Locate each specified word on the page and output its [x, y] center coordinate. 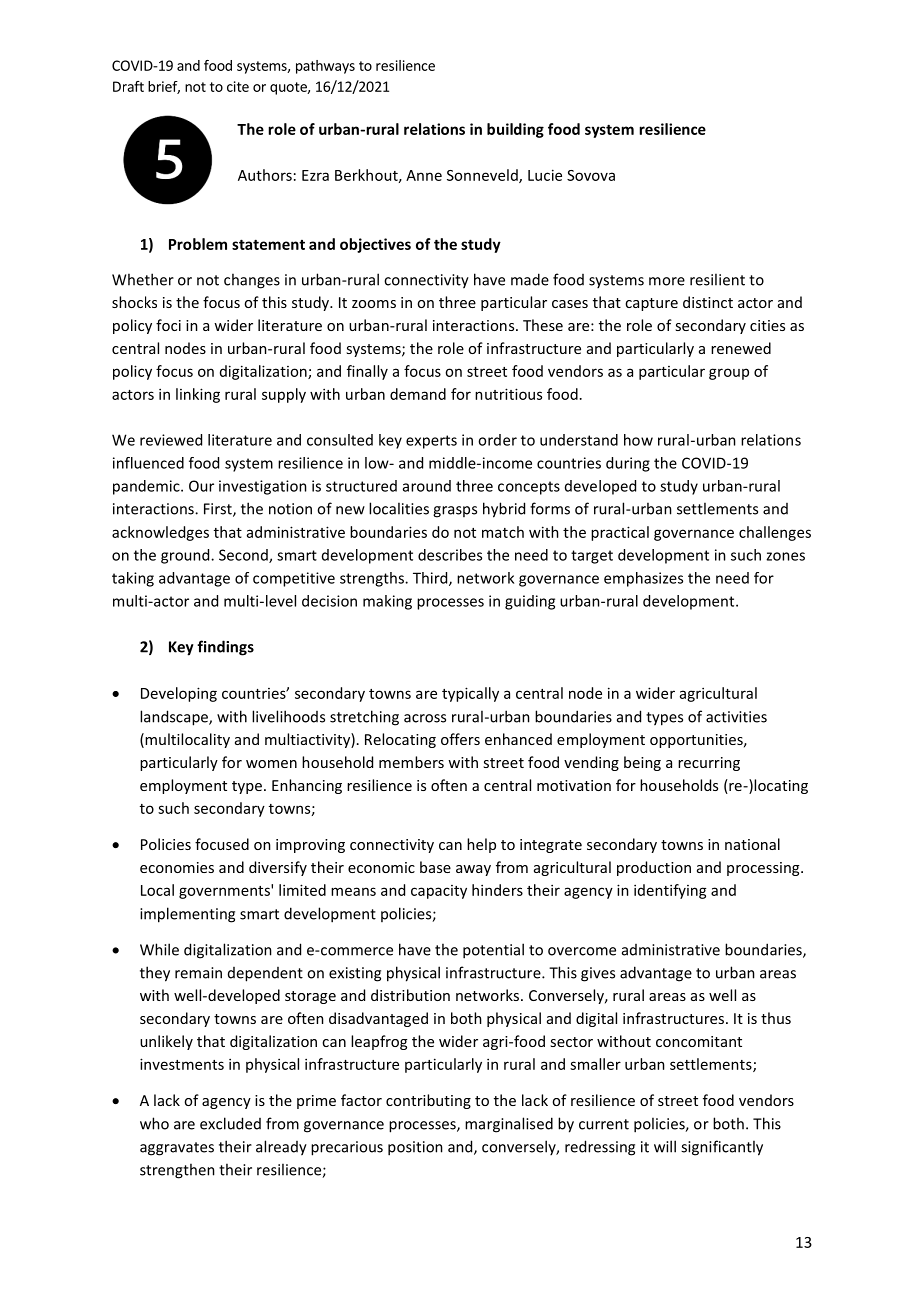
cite [238, 86]
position [415, 1148]
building [515, 130]
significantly [722, 1148]
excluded [230, 1123]
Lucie [545, 175]
